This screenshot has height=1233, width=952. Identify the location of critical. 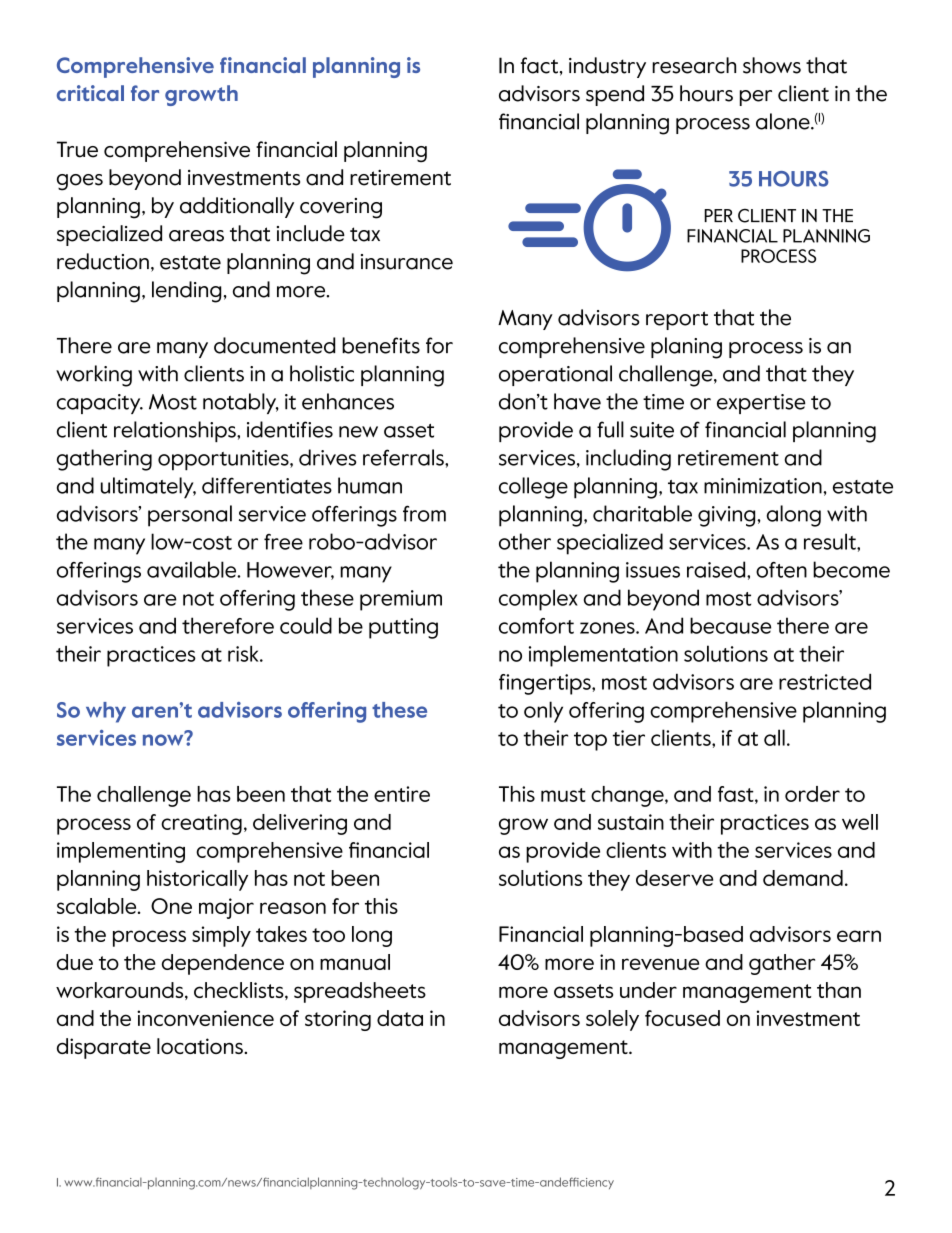
(90, 93).
